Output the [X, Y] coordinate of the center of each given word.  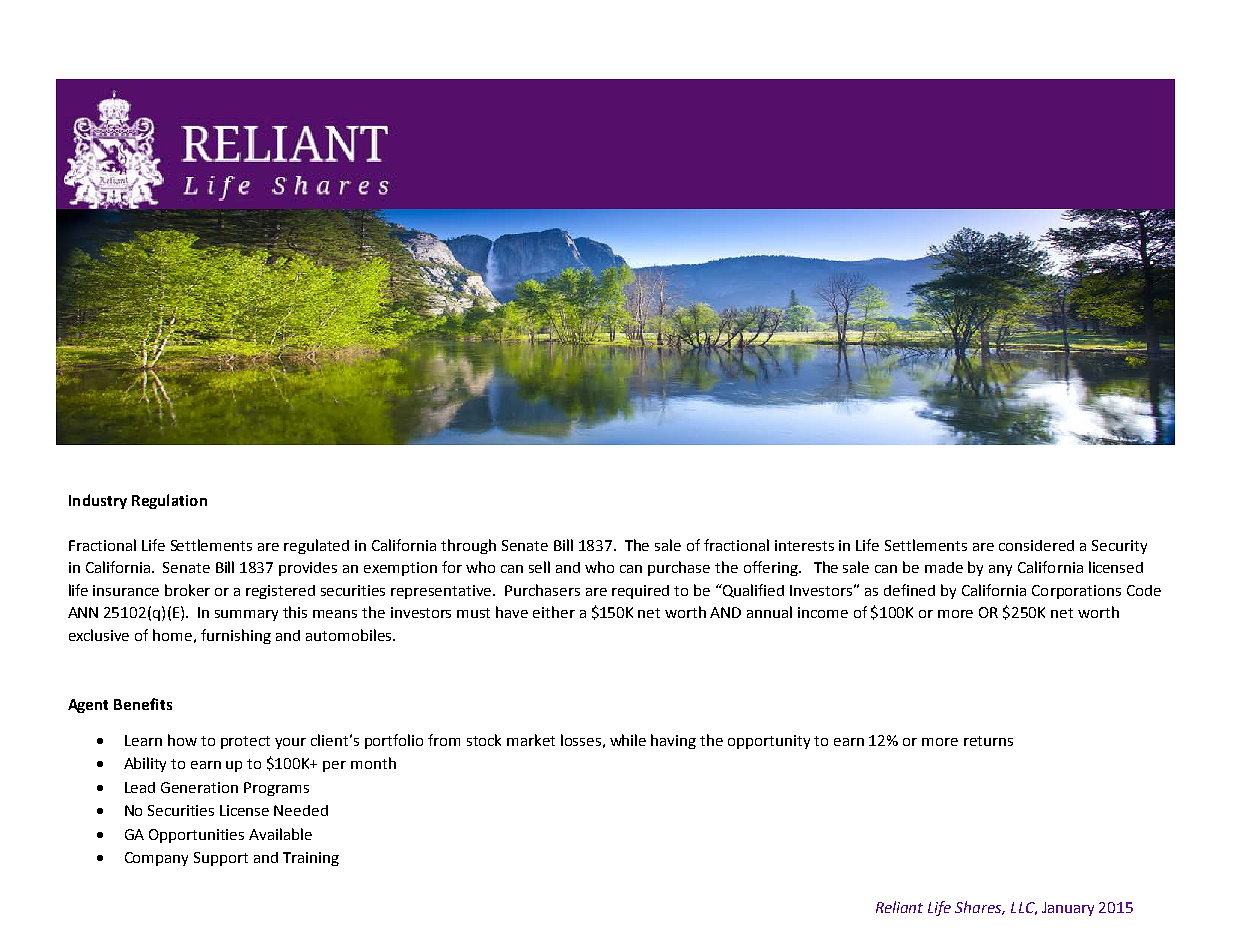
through [468, 546]
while [628, 740]
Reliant [899, 907]
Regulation [169, 501]
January [1068, 909]
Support [221, 859]
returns [988, 741]
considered [1036, 545]
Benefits [143, 704]
